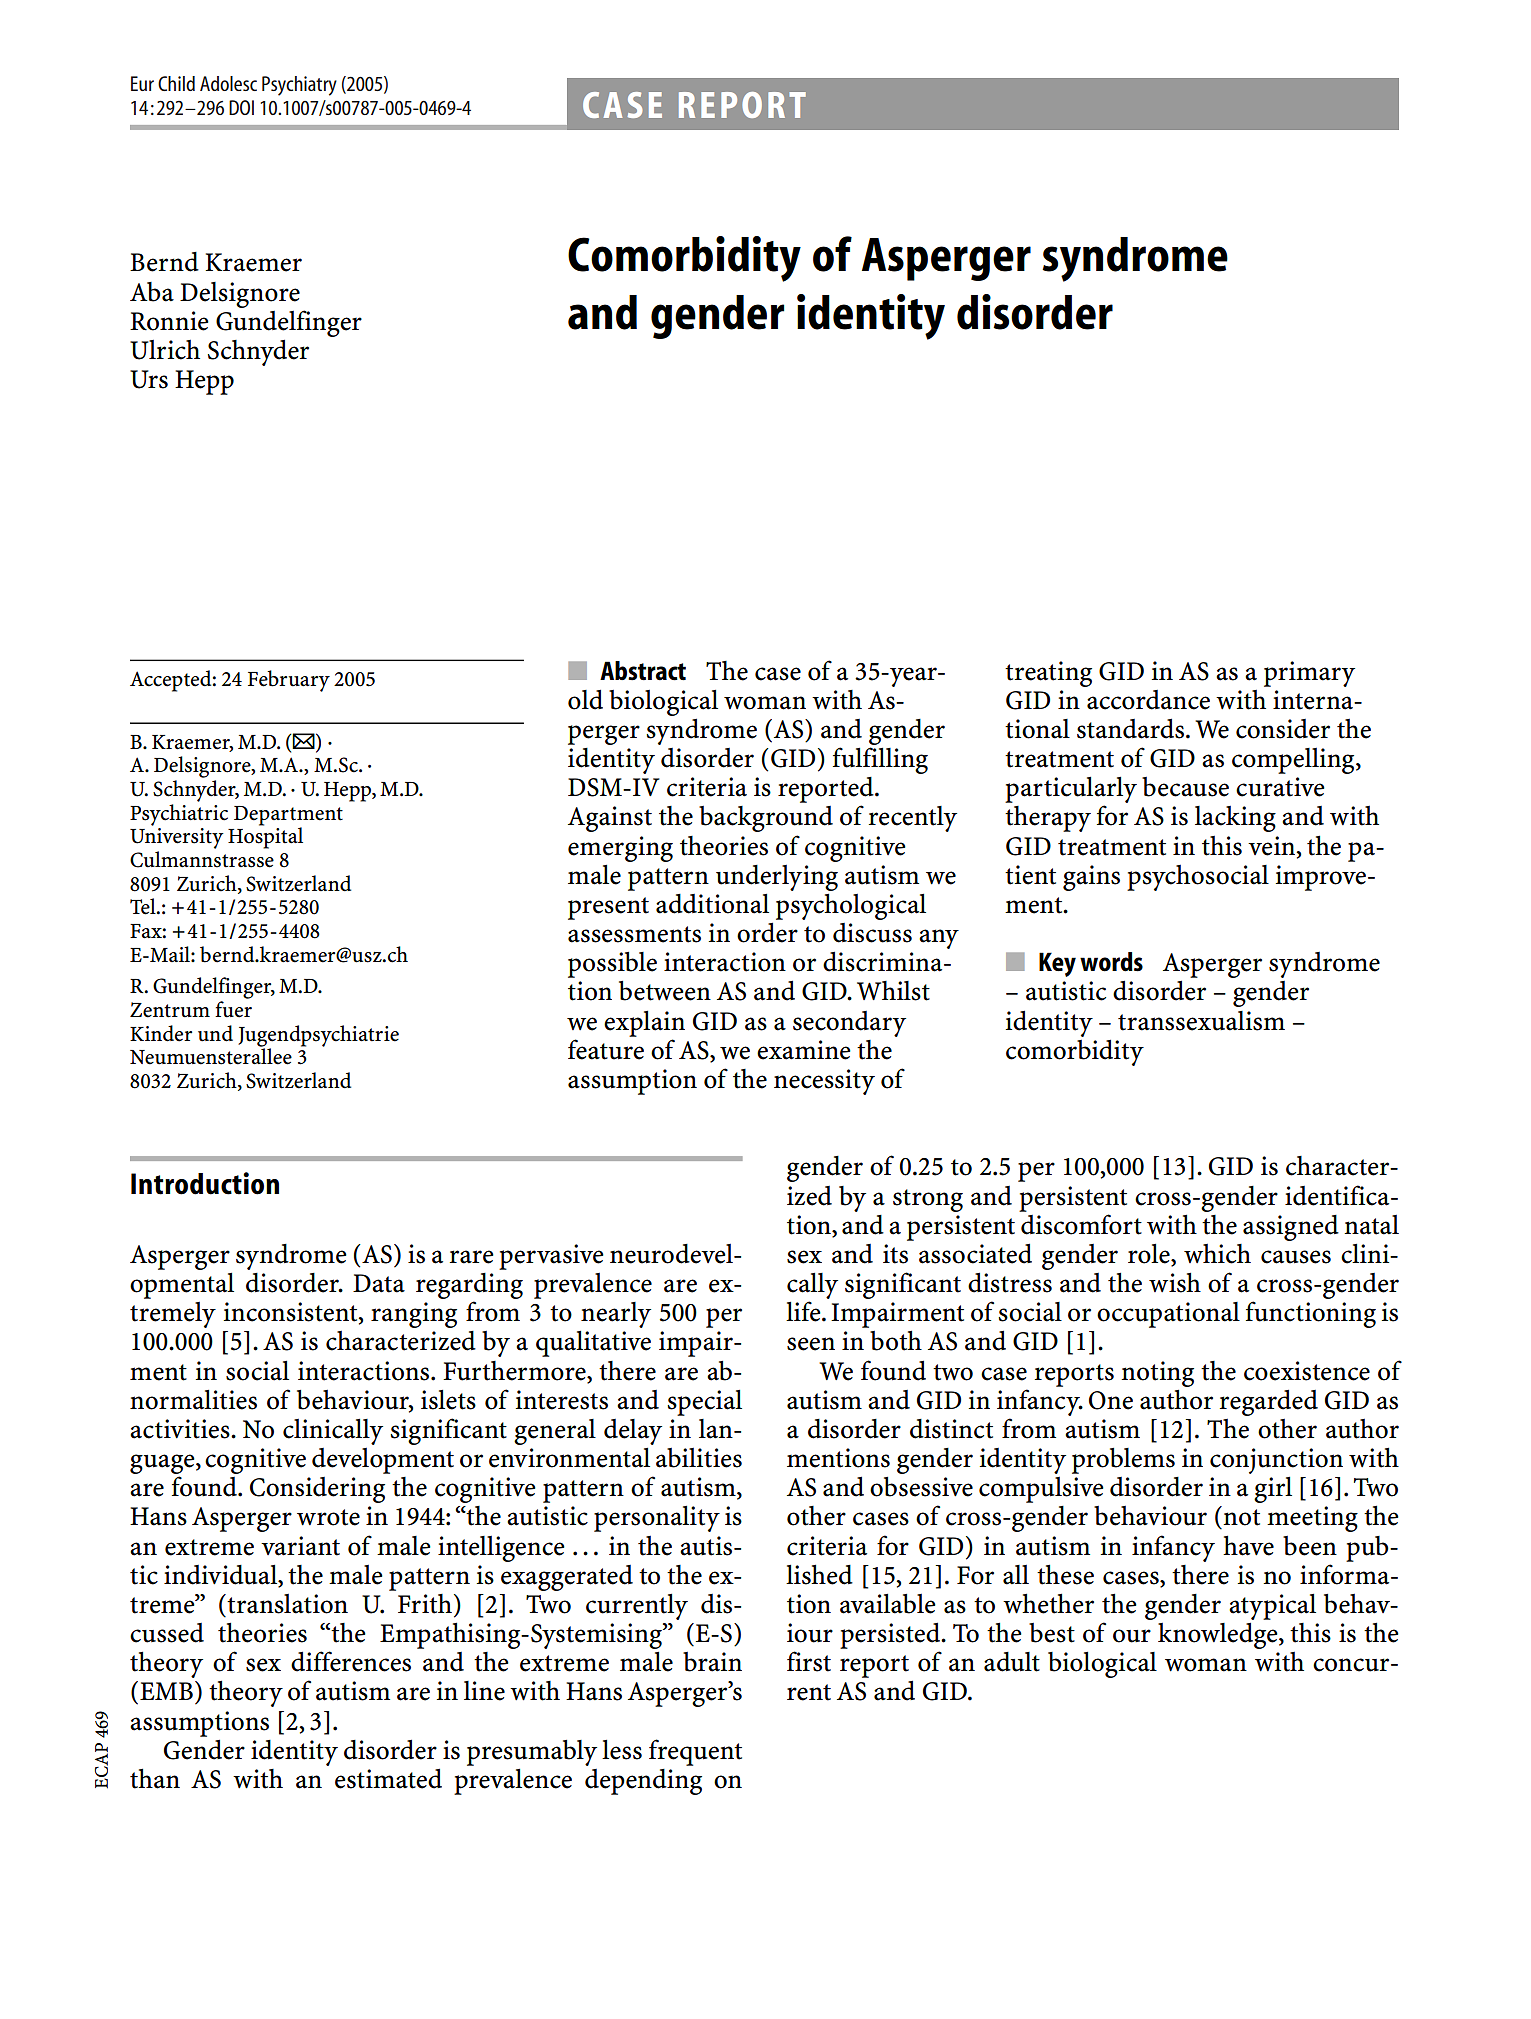 Image resolution: width=1531 pixels, height=2019 pixels. I want to click on primary, so click(1309, 674).
